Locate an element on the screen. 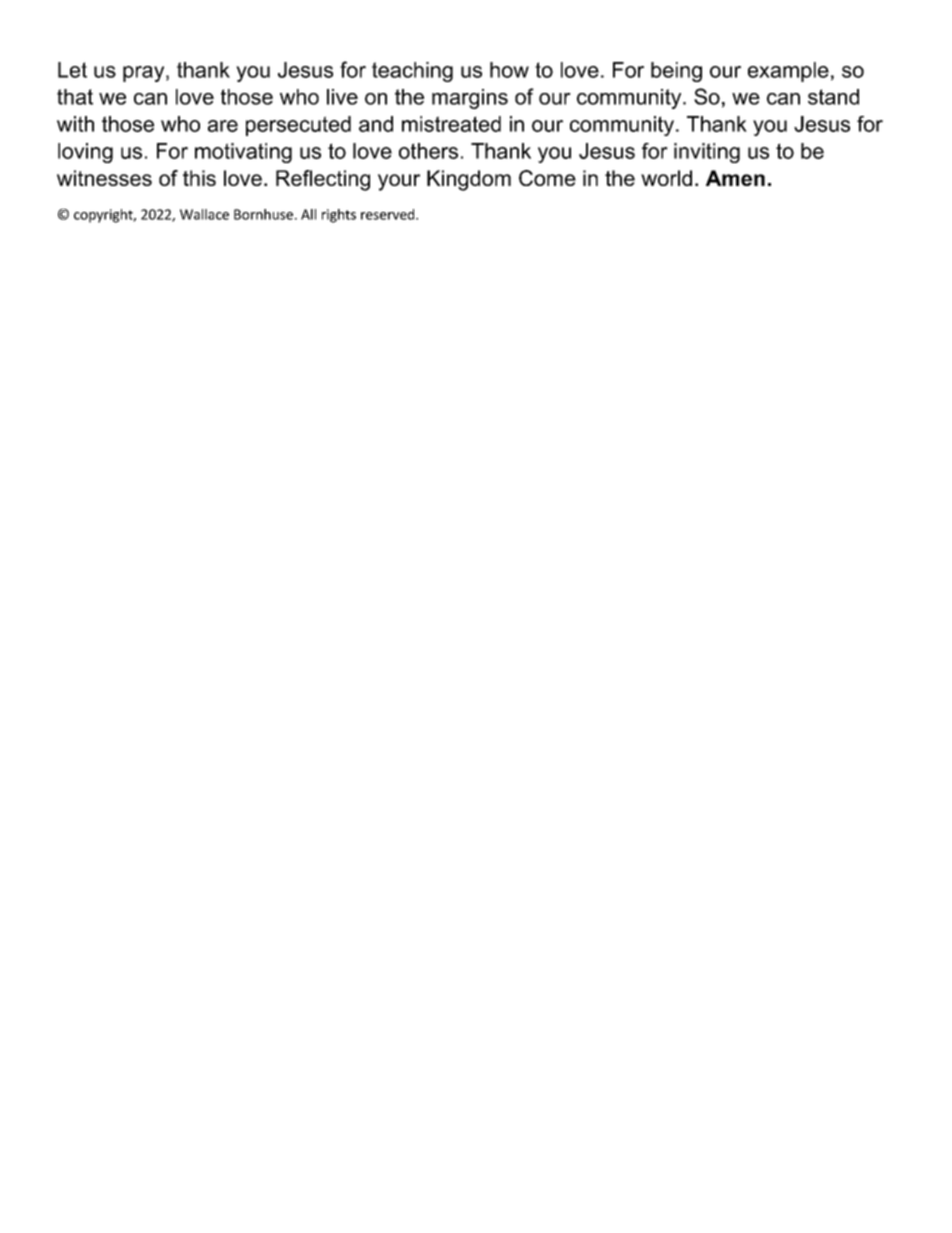 Image resolution: width=952 pixels, height=1233 pixels. world is located at coordinates (666, 178).
